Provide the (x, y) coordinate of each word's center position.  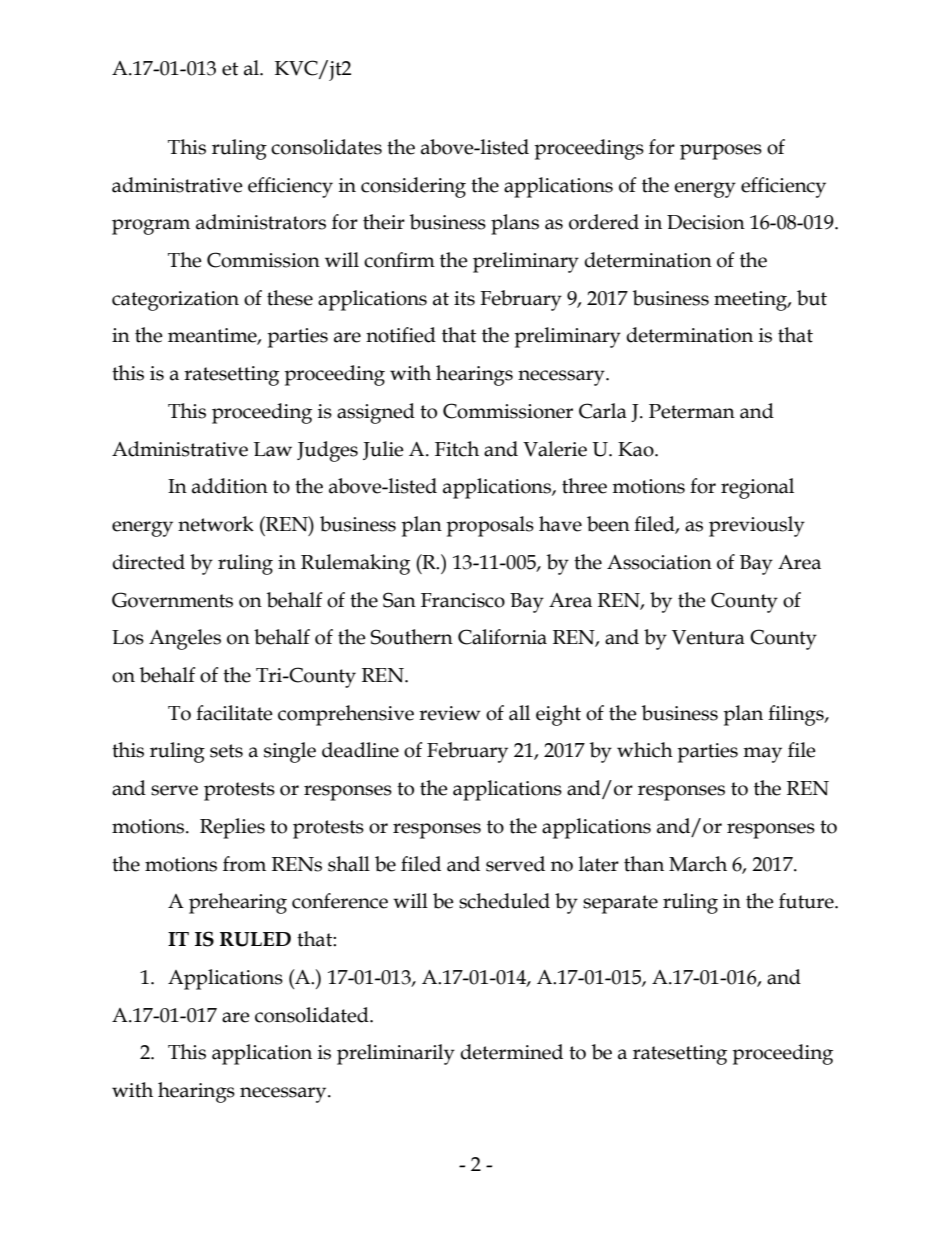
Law (273, 449)
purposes (721, 152)
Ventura (708, 637)
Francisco (463, 600)
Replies (232, 828)
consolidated (313, 1015)
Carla (603, 411)
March (698, 864)
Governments (172, 600)
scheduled (504, 901)
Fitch (457, 449)
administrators (261, 222)
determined (511, 1052)
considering (413, 187)
